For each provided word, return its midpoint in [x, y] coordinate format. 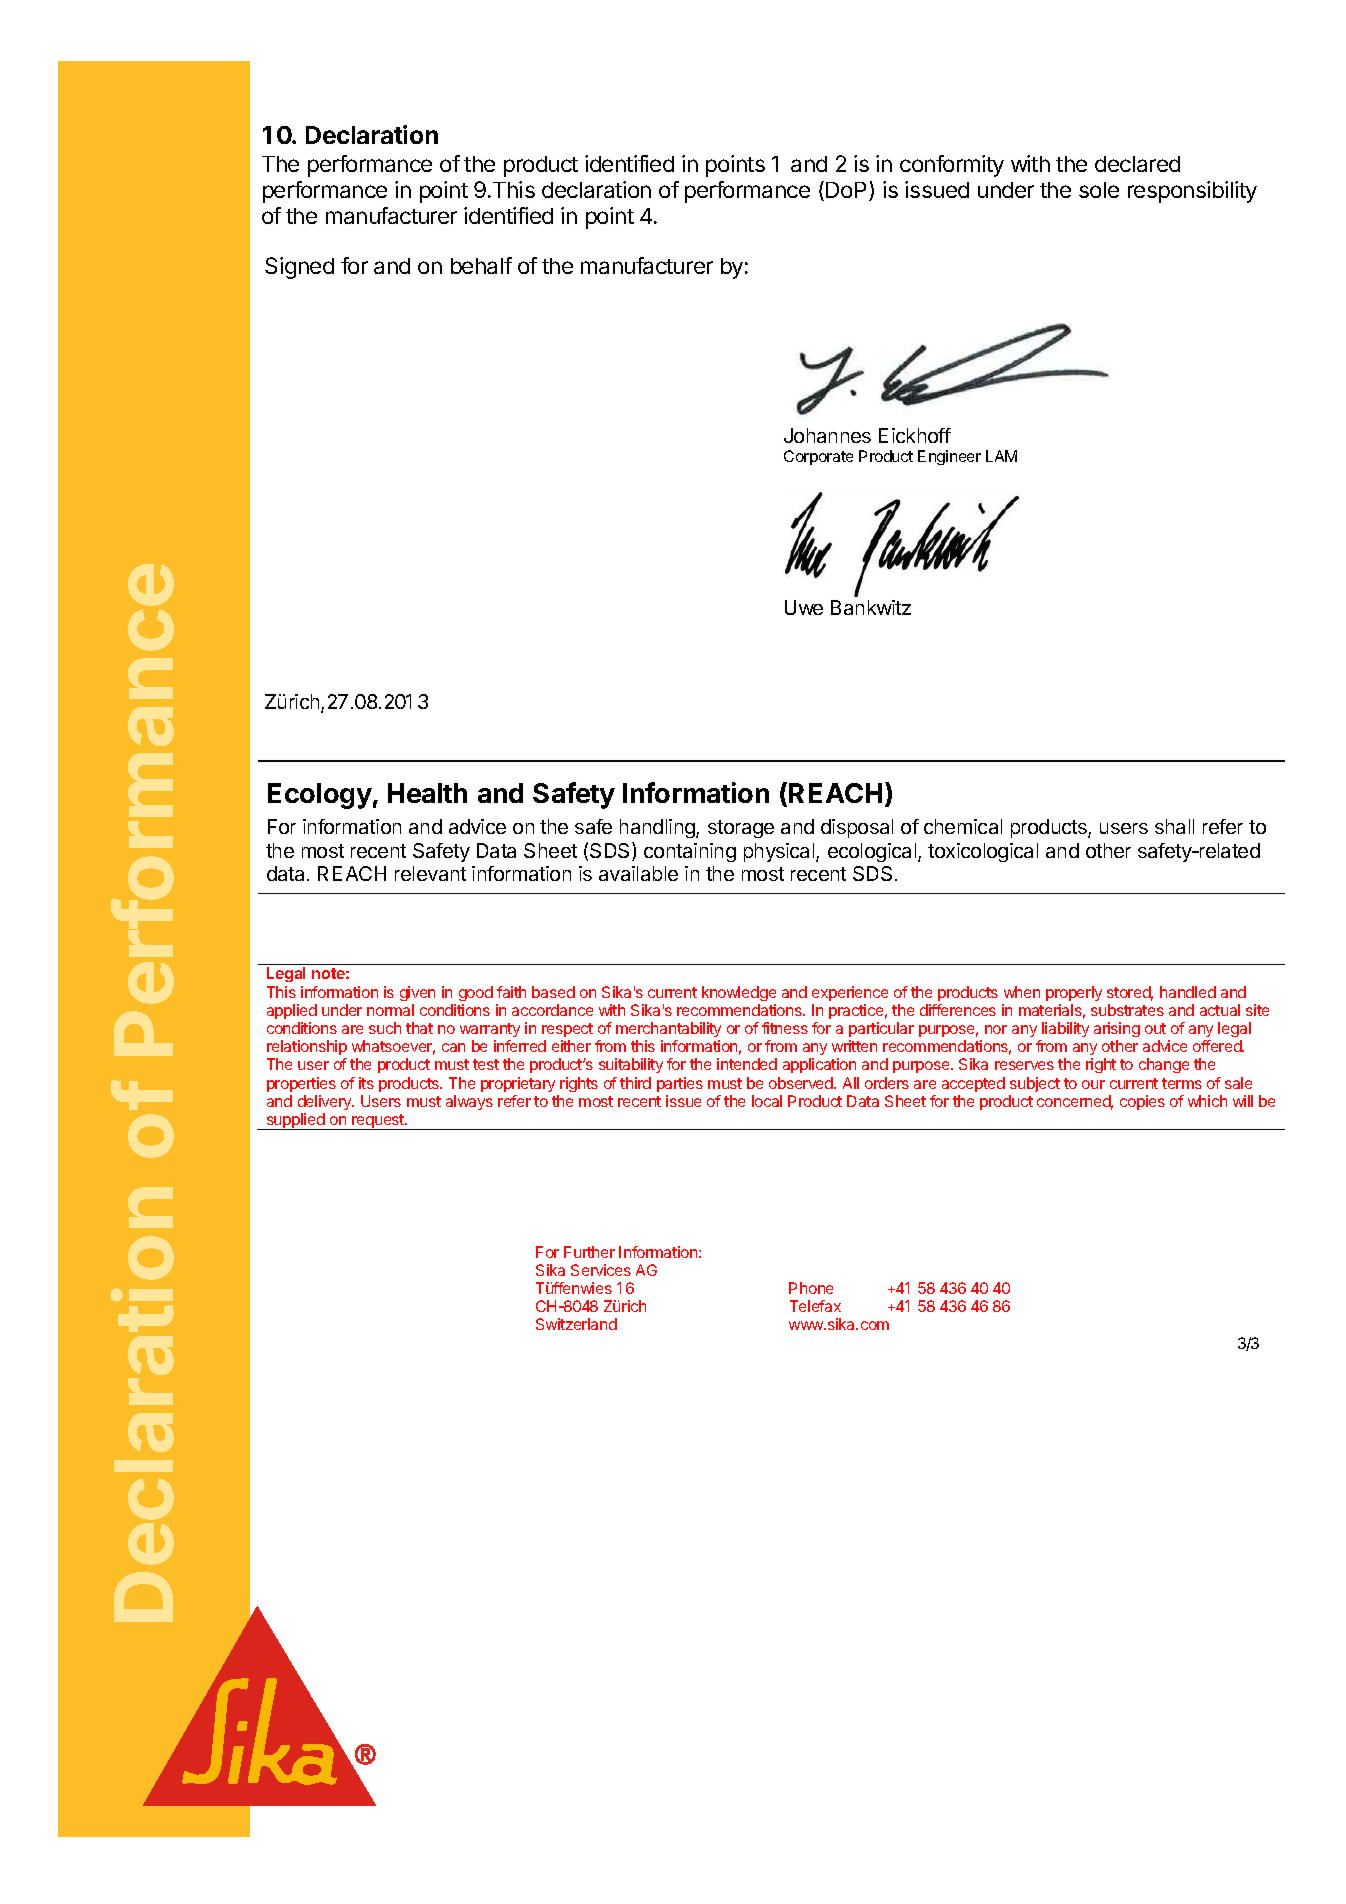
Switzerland [576, 1324]
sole [1099, 190]
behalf [481, 265]
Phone [811, 1288]
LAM [1001, 456]
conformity [952, 166]
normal [390, 1010]
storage [741, 829]
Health [427, 793]
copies [1142, 1102]
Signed [299, 268]
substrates [1127, 1010]
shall [1174, 826]
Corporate [818, 457]
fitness [785, 1028]
